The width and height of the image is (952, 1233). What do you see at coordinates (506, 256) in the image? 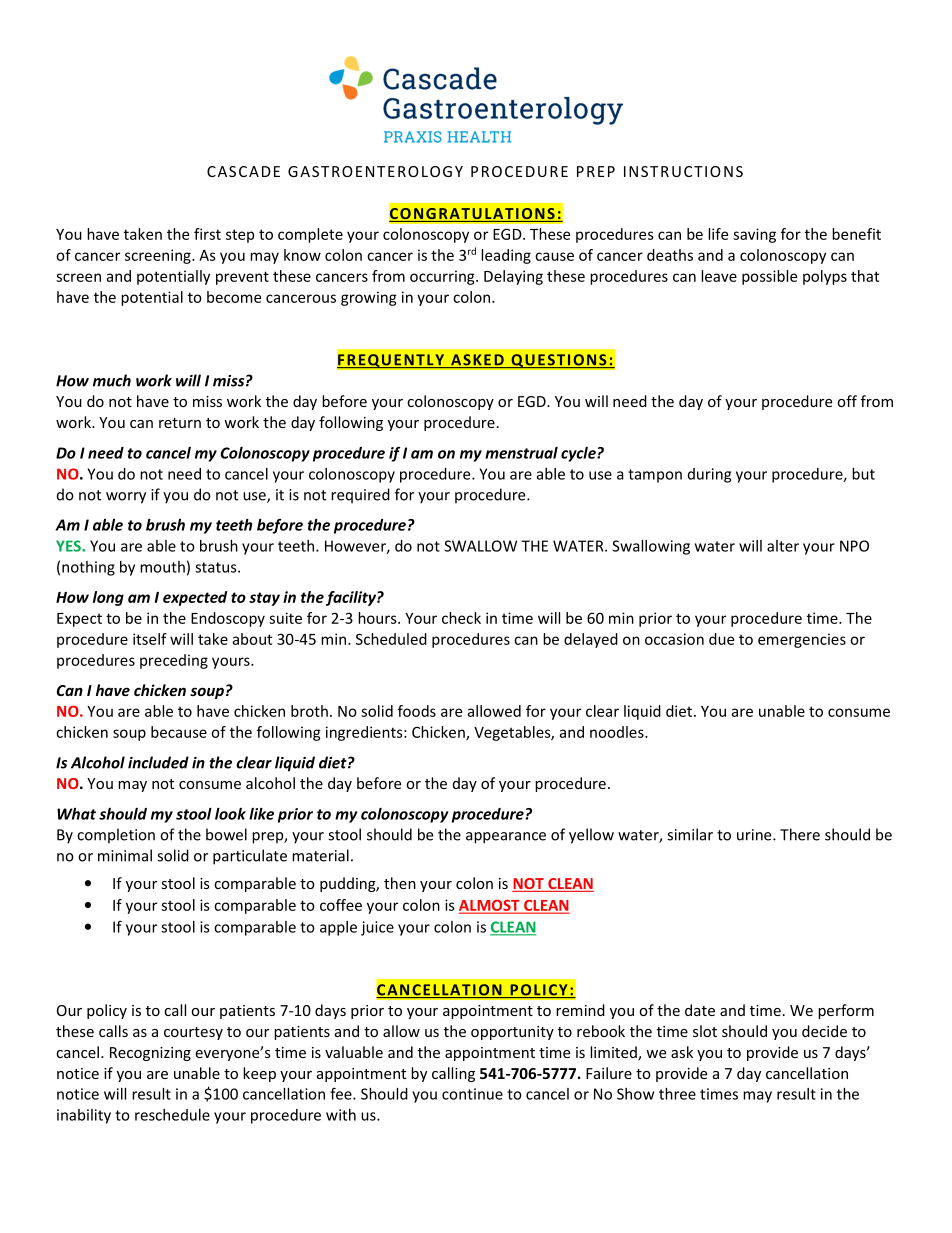
I see `leading` at bounding box center [506, 256].
